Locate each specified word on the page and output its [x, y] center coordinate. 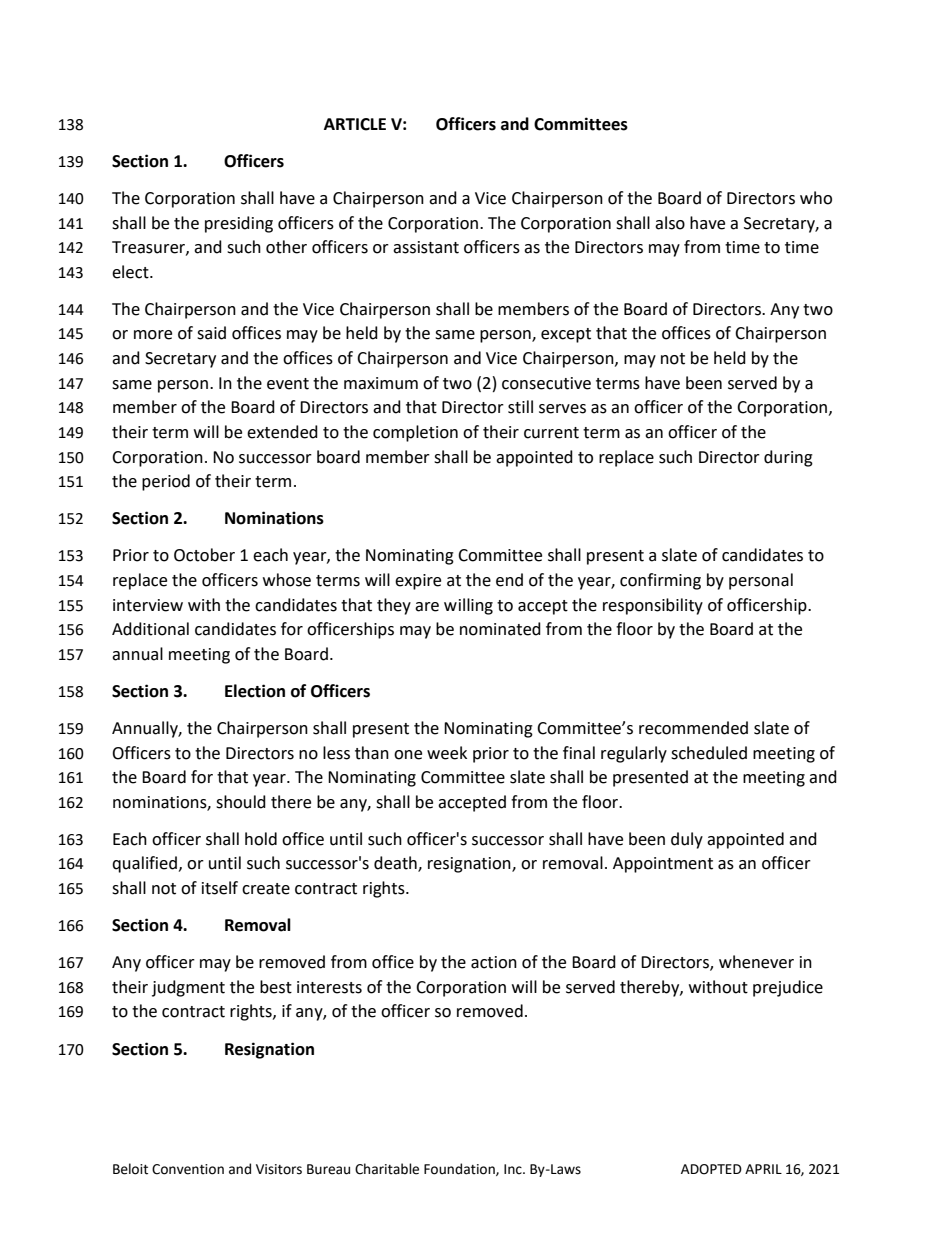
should [241, 802]
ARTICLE [355, 124]
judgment [188, 988]
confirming [660, 581]
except [566, 335]
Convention [188, 1169]
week [447, 753]
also [670, 223]
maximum [381, 383]
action [494, 962]
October [204, 555]
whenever [756, 962]
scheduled [709, 753]
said [211, 333]
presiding [239, 224]
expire [418, 582]
